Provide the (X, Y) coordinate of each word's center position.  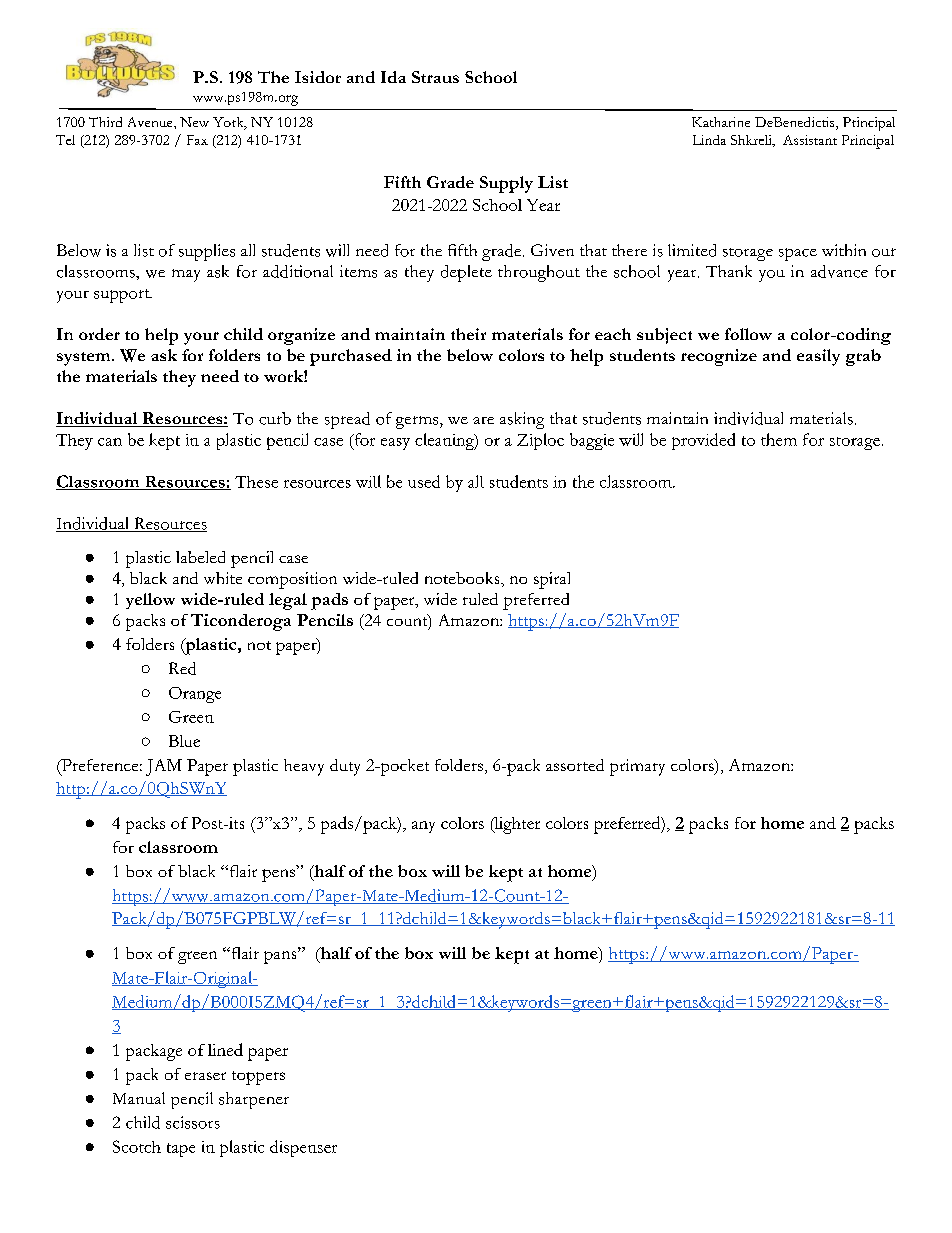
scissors (193, 1122)
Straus (435, 77)
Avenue (151, 122)
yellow (150, 601)
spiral (552, 580)
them (779, 439)
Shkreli (752, 141)
